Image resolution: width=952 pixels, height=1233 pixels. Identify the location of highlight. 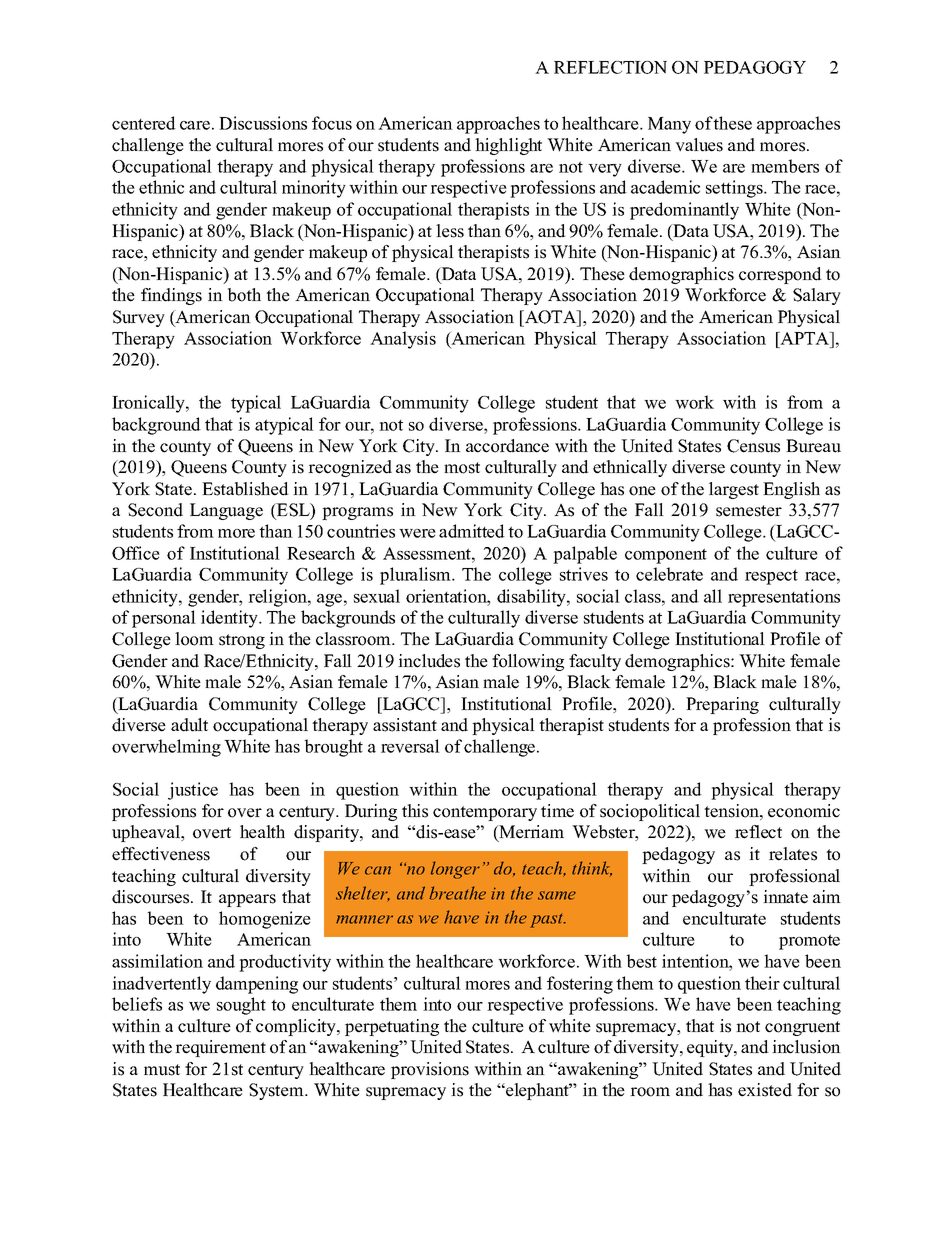
(508, 146).
